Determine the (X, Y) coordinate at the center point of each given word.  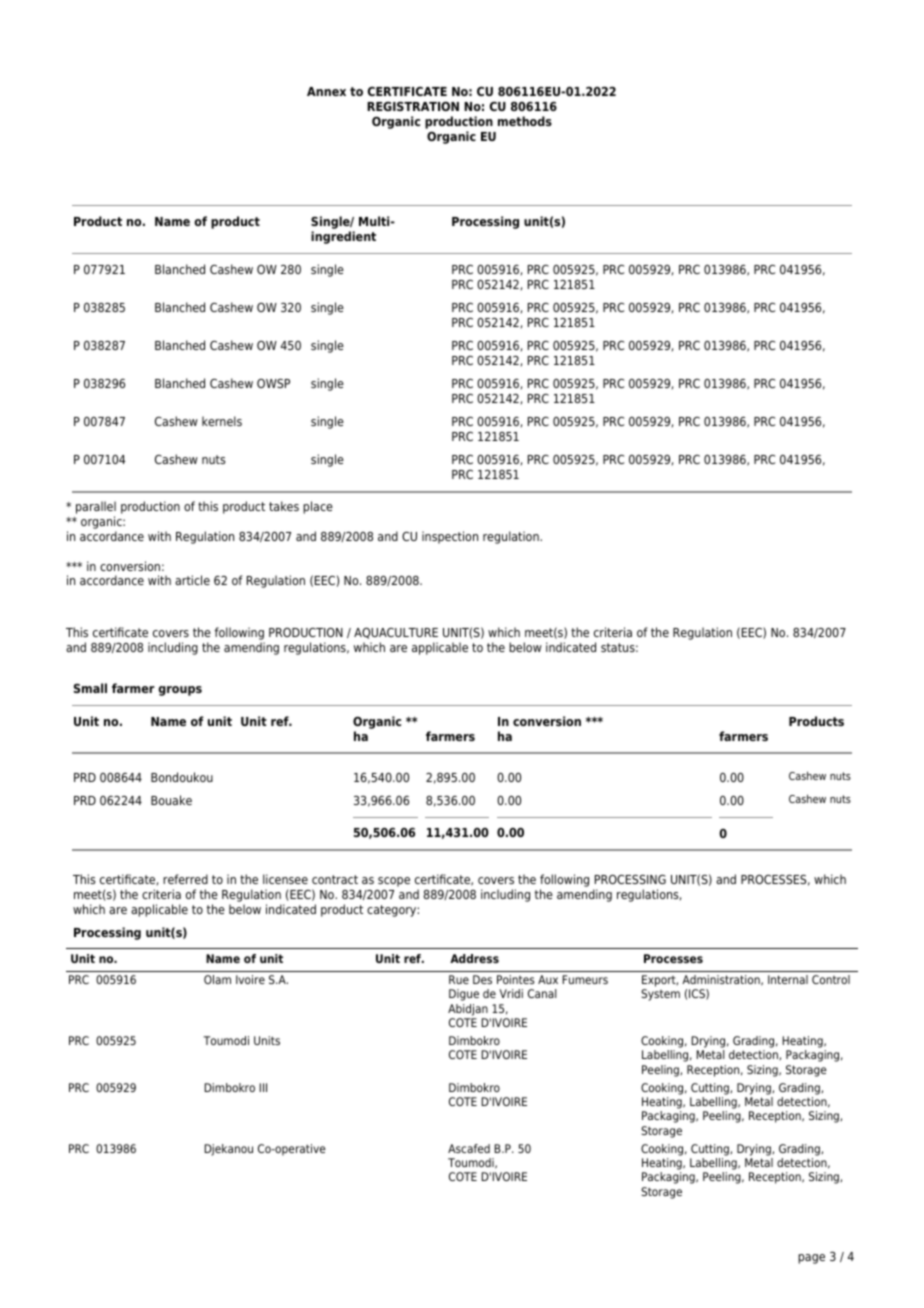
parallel (96, 507)
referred (185, 879)
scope (394, 882)
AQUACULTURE (396, 633)
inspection (450, 537)
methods (525, 121)
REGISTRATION (413, 106)
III (263, 1087)
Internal (788, 979)
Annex (326, 91)
